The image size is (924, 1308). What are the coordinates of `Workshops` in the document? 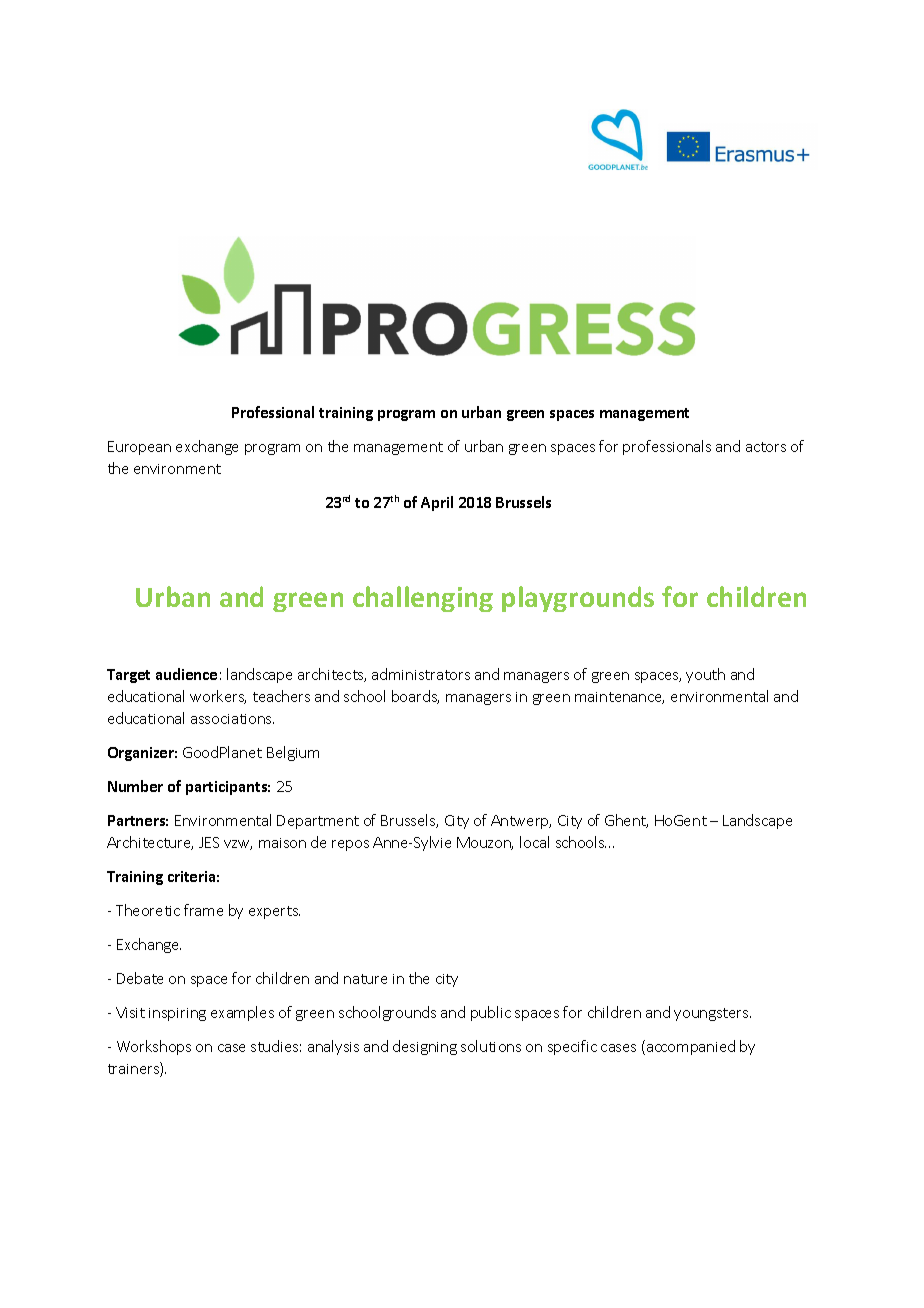 It's located at (154, 1047).
